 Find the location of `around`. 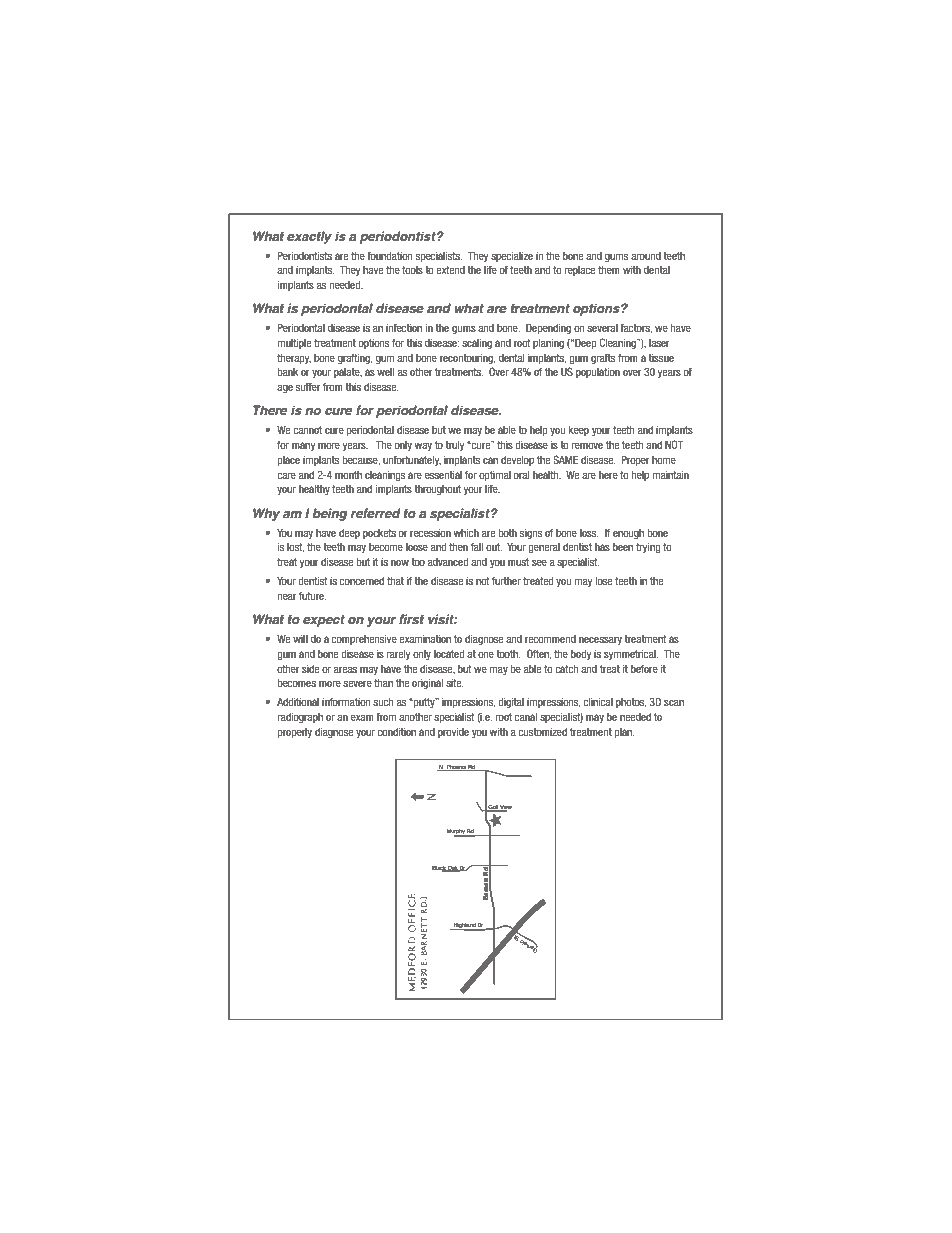

around is located at coordinates (646, 256).
